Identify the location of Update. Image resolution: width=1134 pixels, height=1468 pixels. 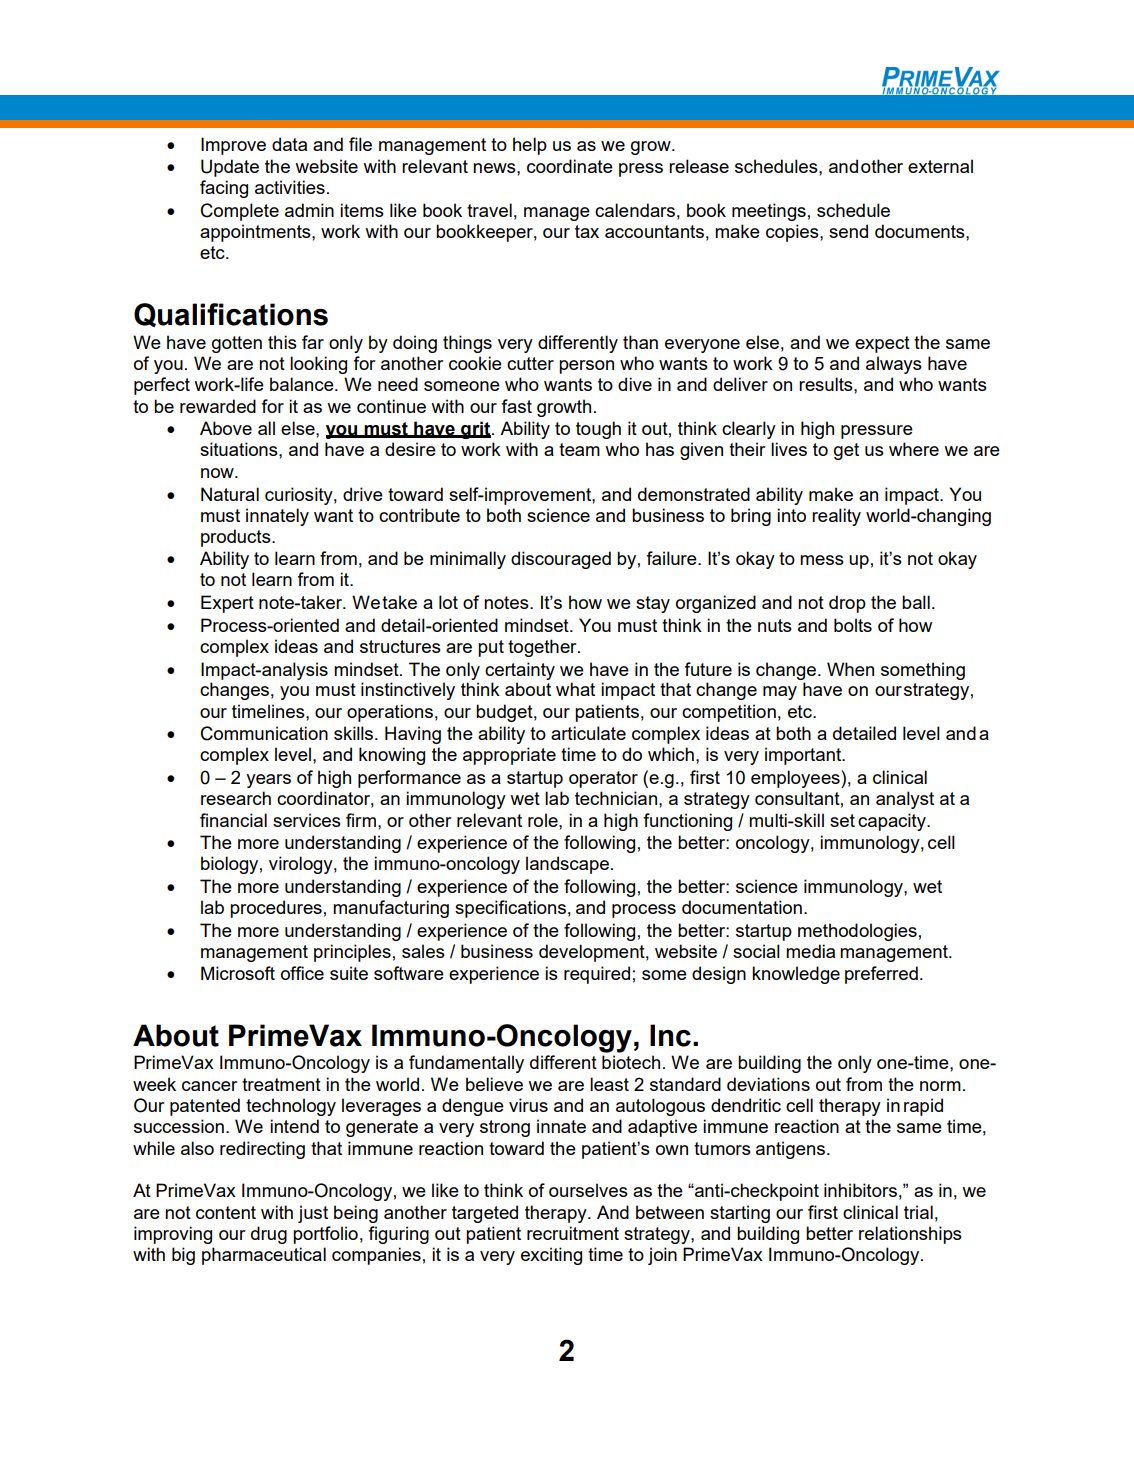
(230, 168).
